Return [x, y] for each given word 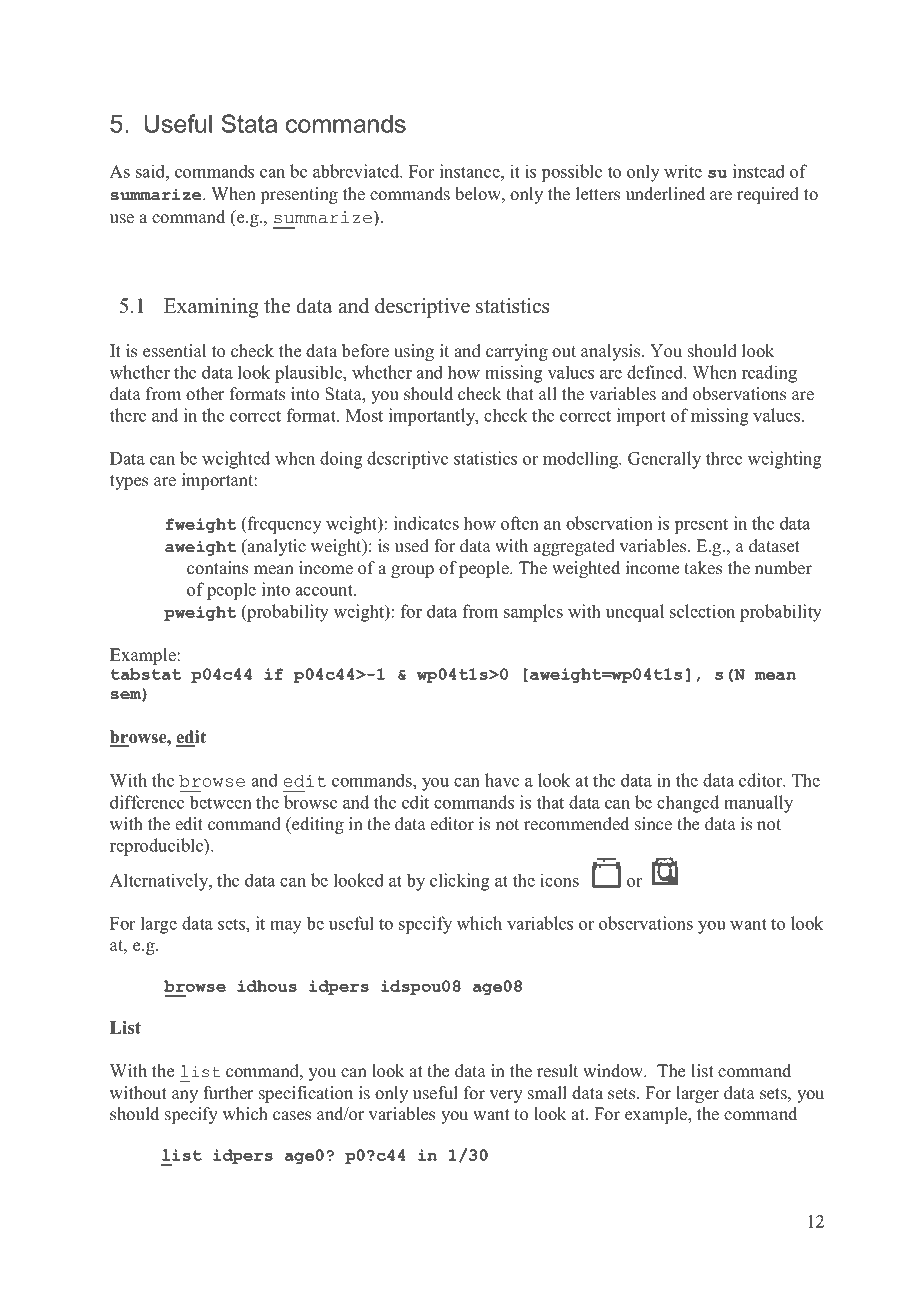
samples [533, 613]
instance [471, 171]
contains [217, 568]
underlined [665, 194]
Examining [211, 308]
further [228, 1093]
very [506, 1096]
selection [702, 611]
